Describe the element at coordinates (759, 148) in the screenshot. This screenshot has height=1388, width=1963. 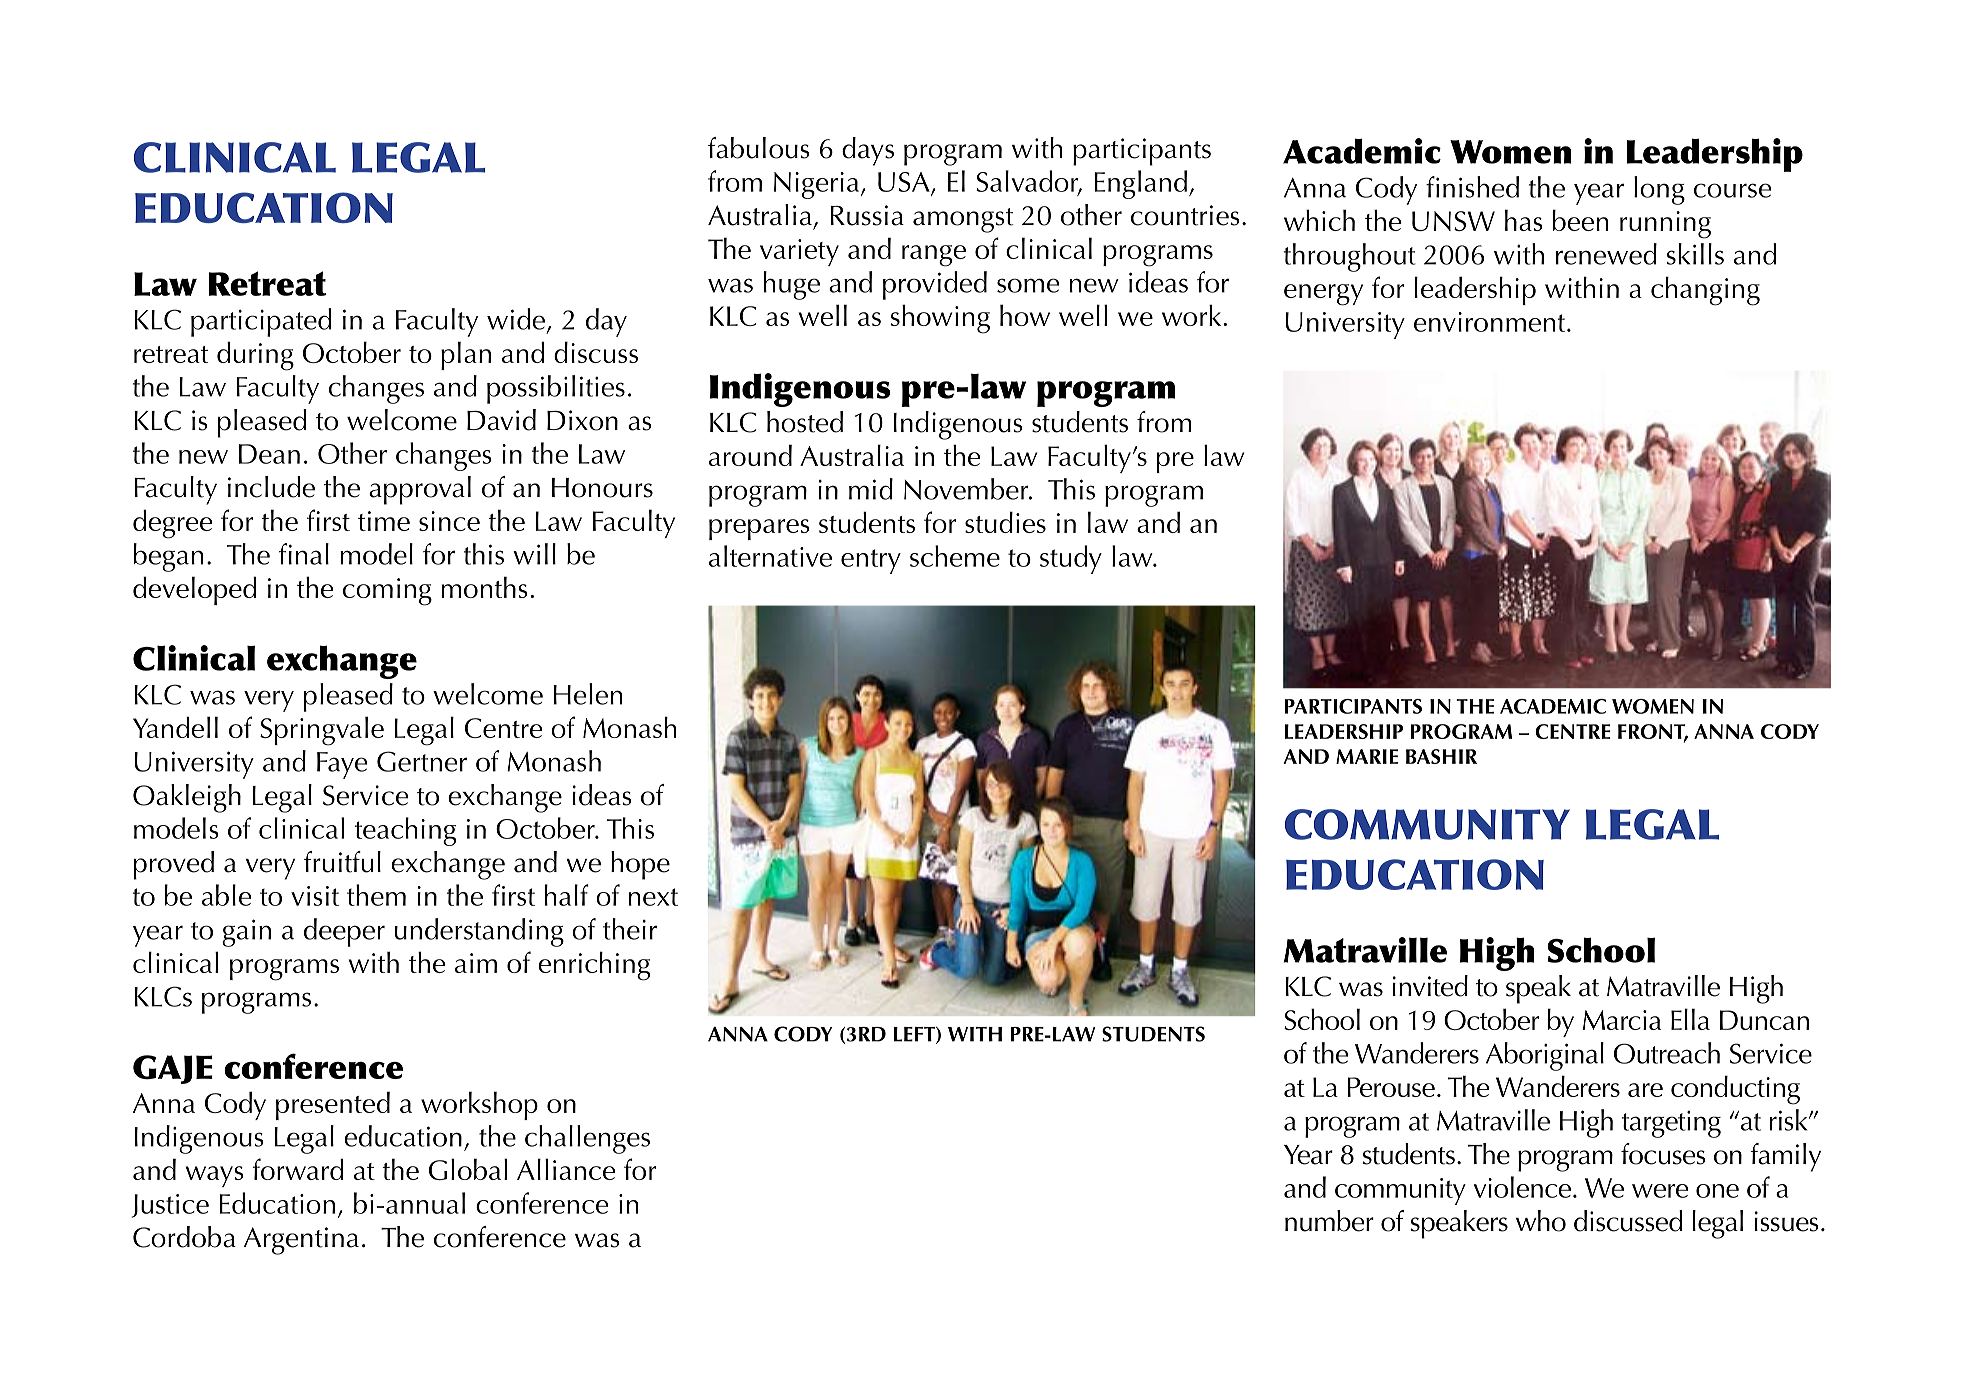
I see `fabulous` at that location.
